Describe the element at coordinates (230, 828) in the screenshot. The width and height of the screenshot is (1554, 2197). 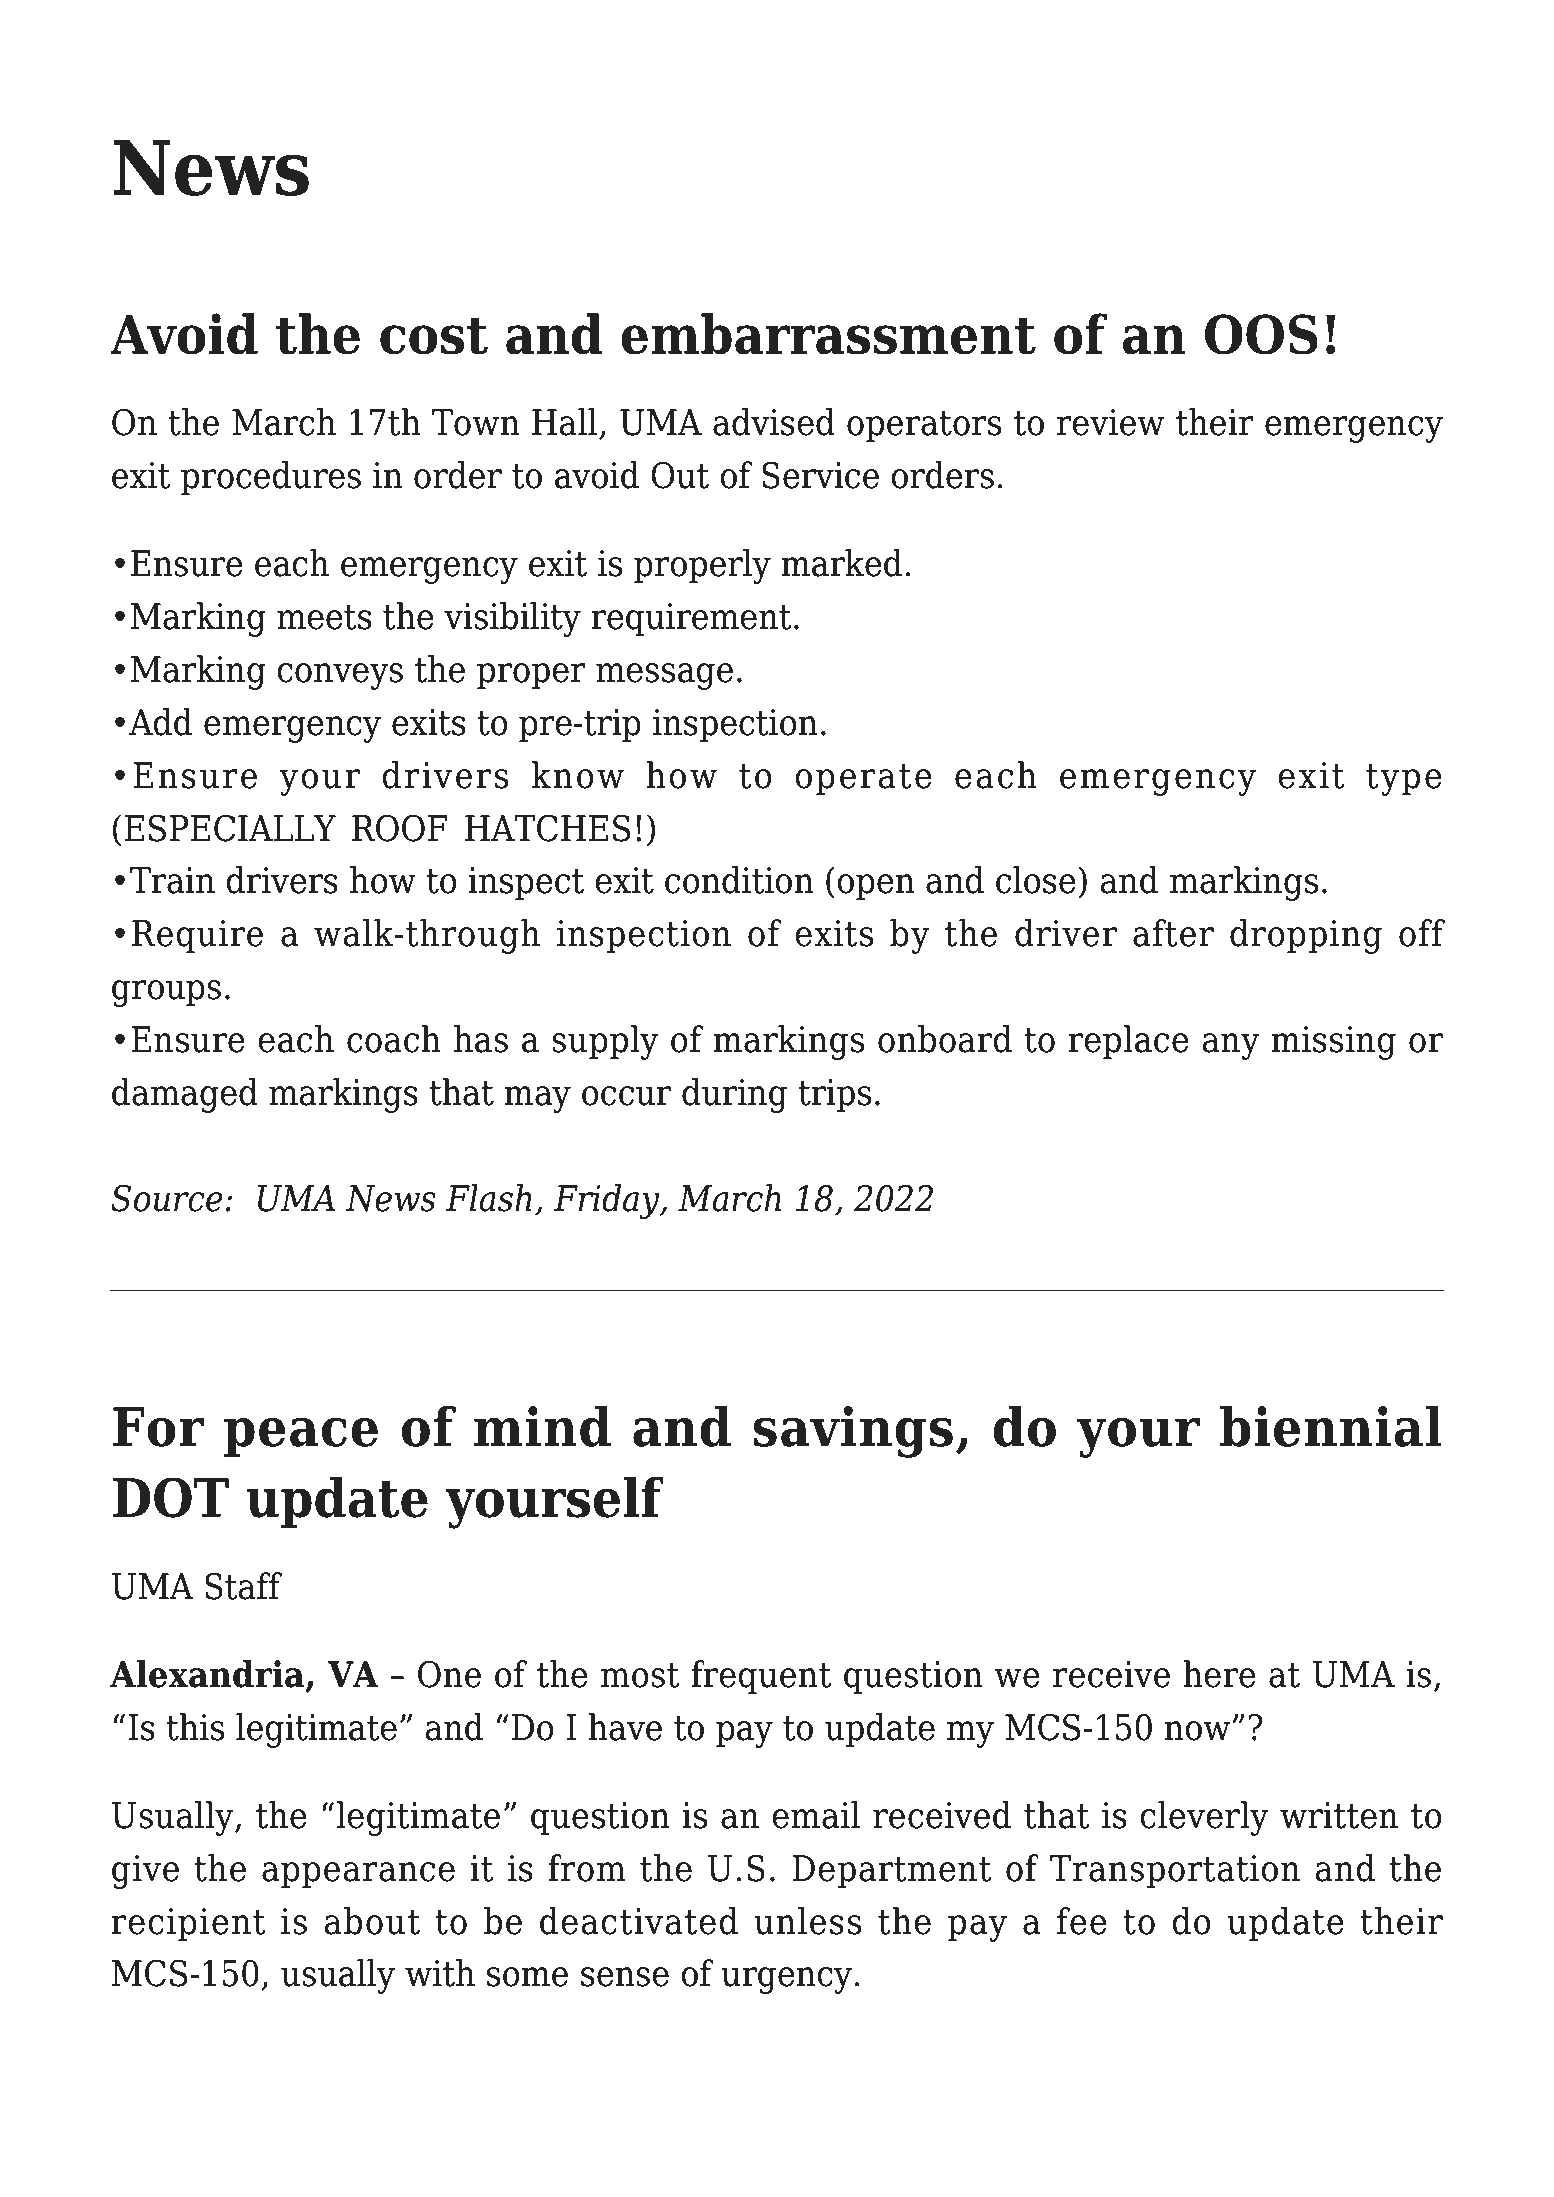
I see `ESPECIALLY` at that location.
